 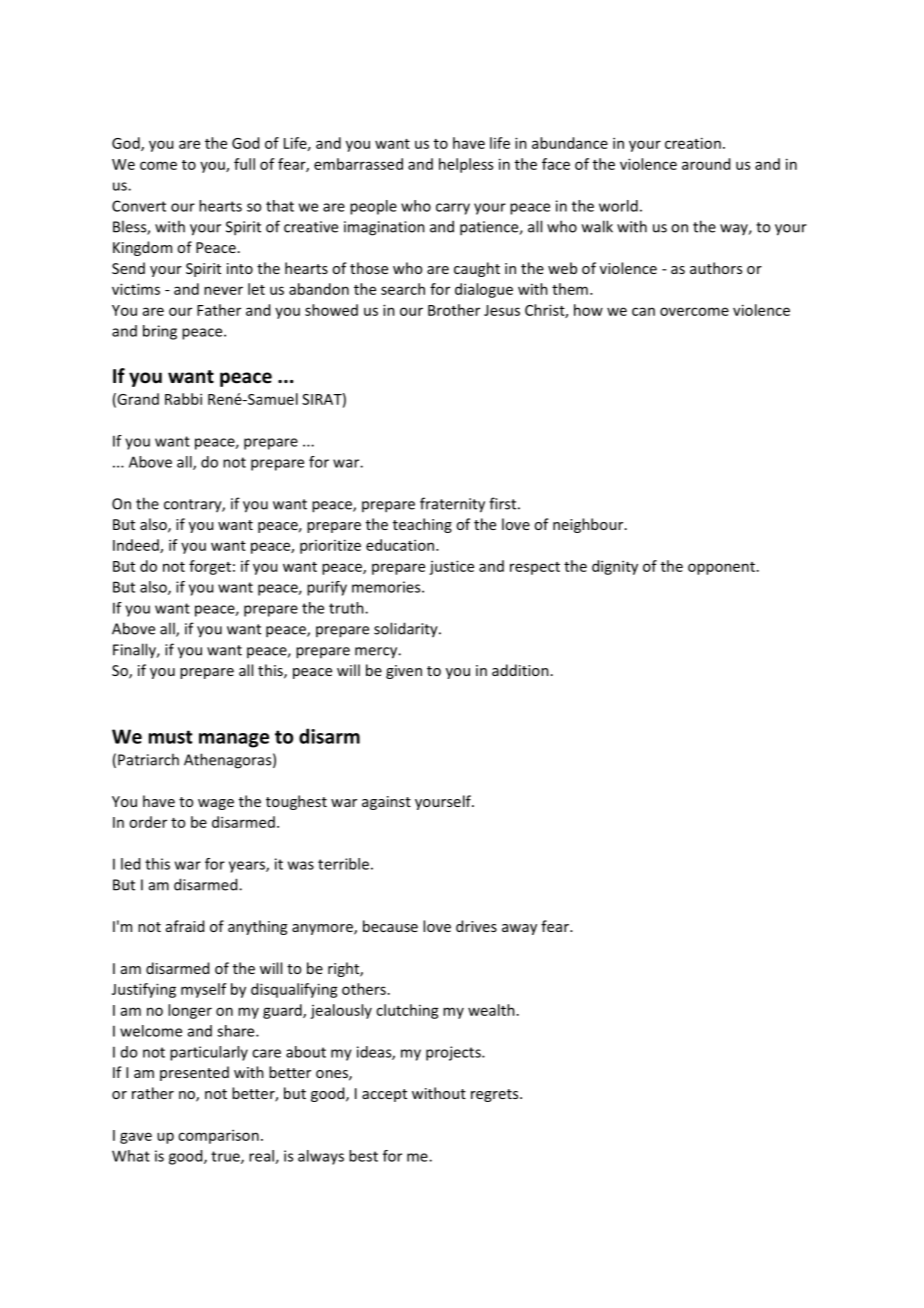 I want to click on afraid, so click(x=185, y=926).
